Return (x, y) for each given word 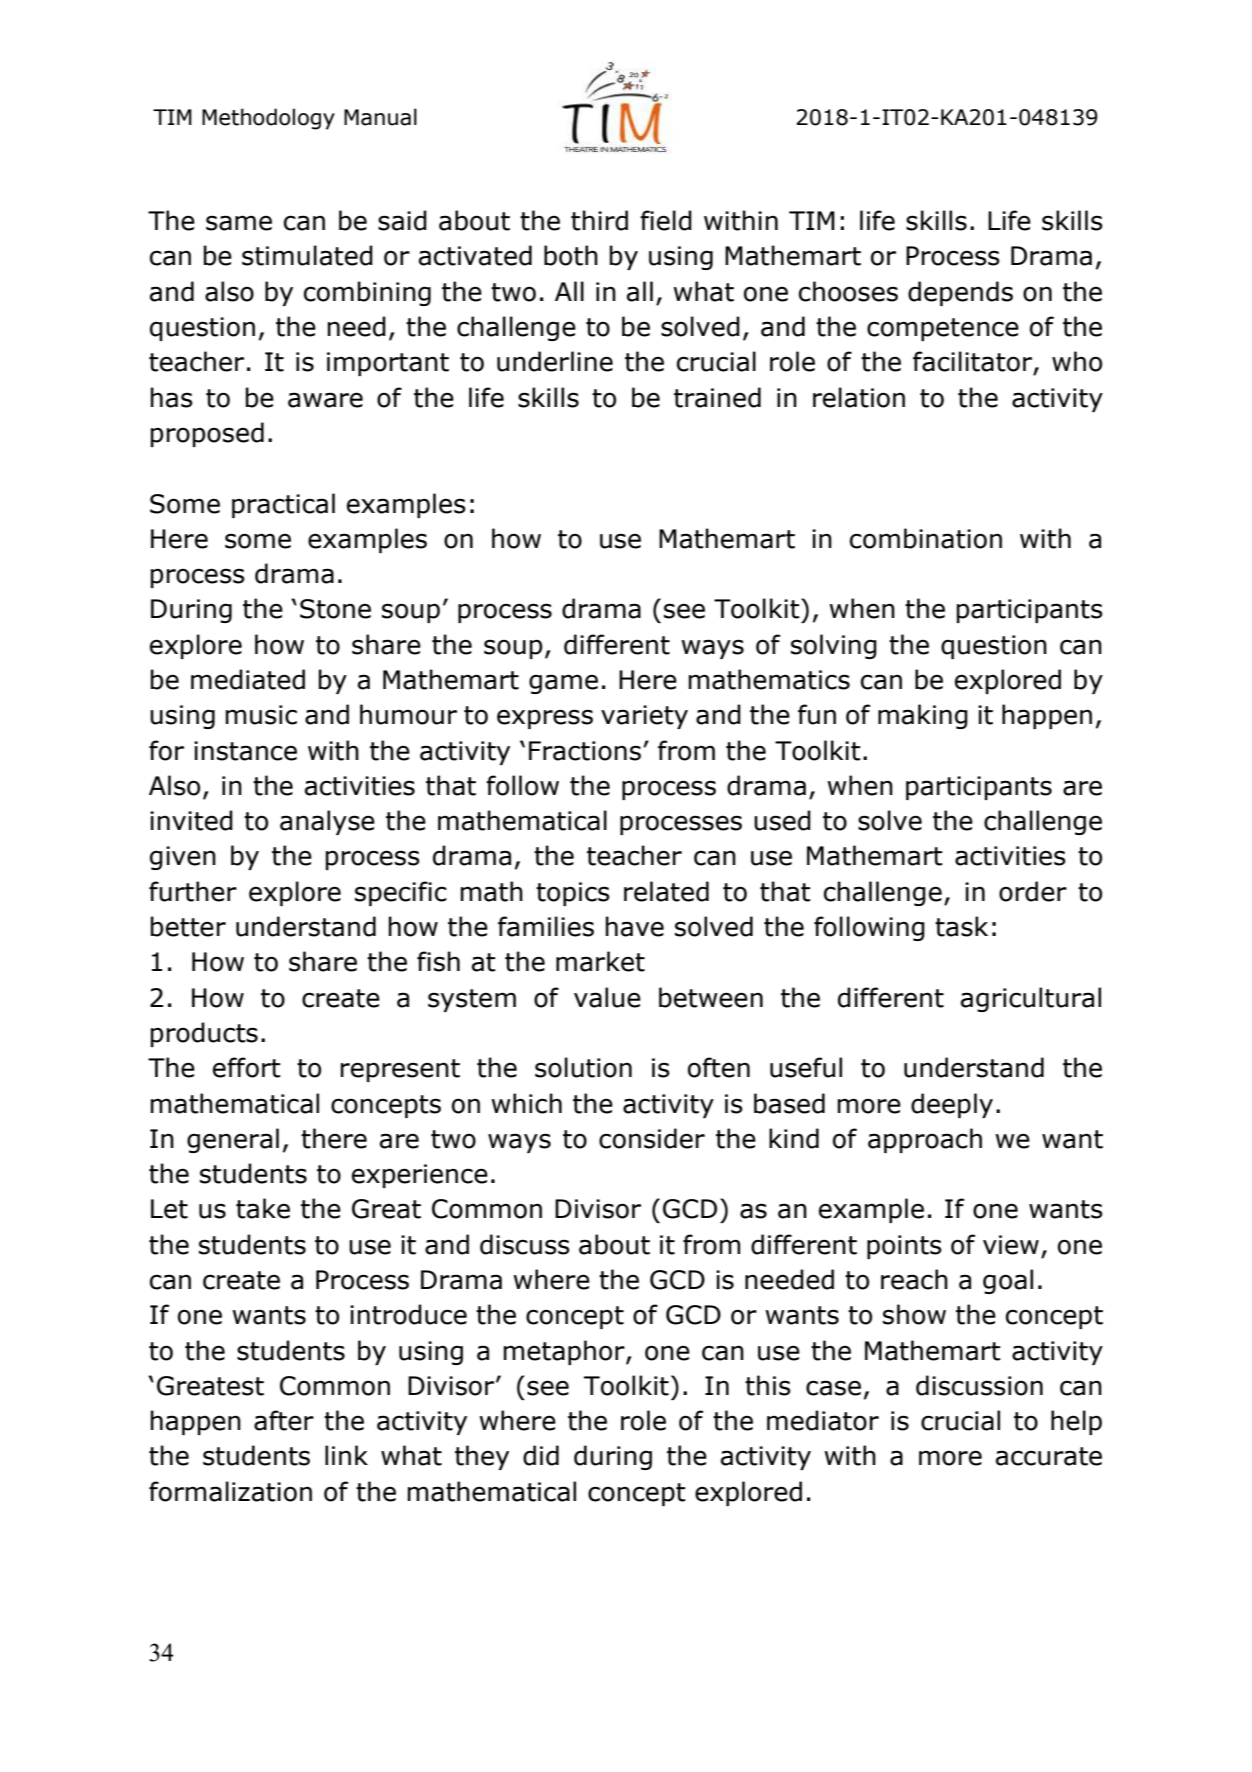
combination (926, 538)
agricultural (1031, 999)
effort (247, 1067)
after (284, 1420)
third (599, 220)
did (541, 1455)
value (607, 997)
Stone (335, 609)
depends (960, 293)
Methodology (268, 119)
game (563, 684)
